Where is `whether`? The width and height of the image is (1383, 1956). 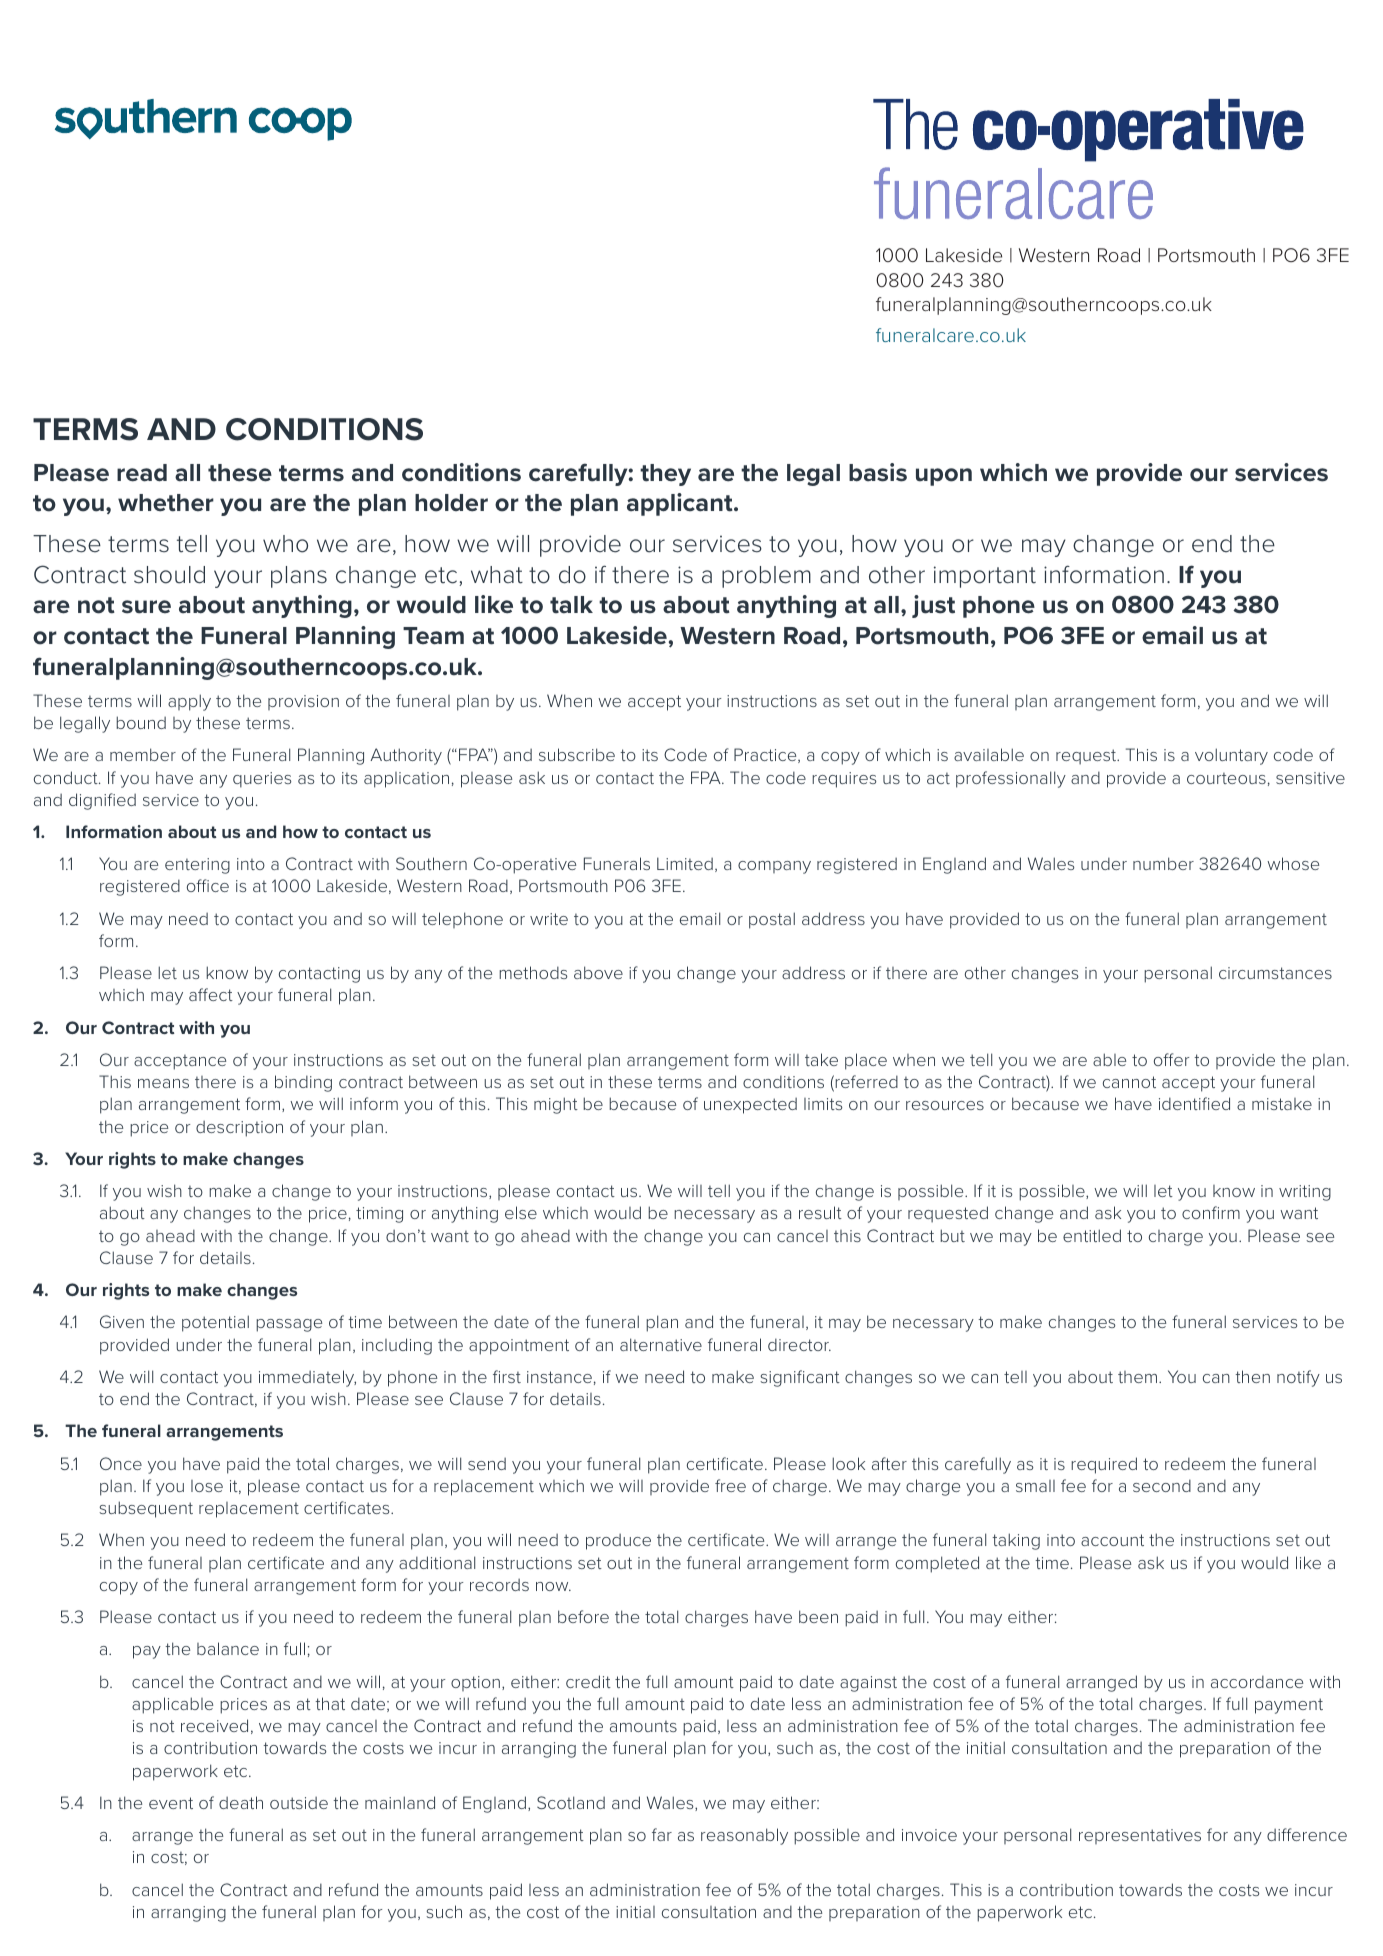
whether is located at coordinates (166, 503).
